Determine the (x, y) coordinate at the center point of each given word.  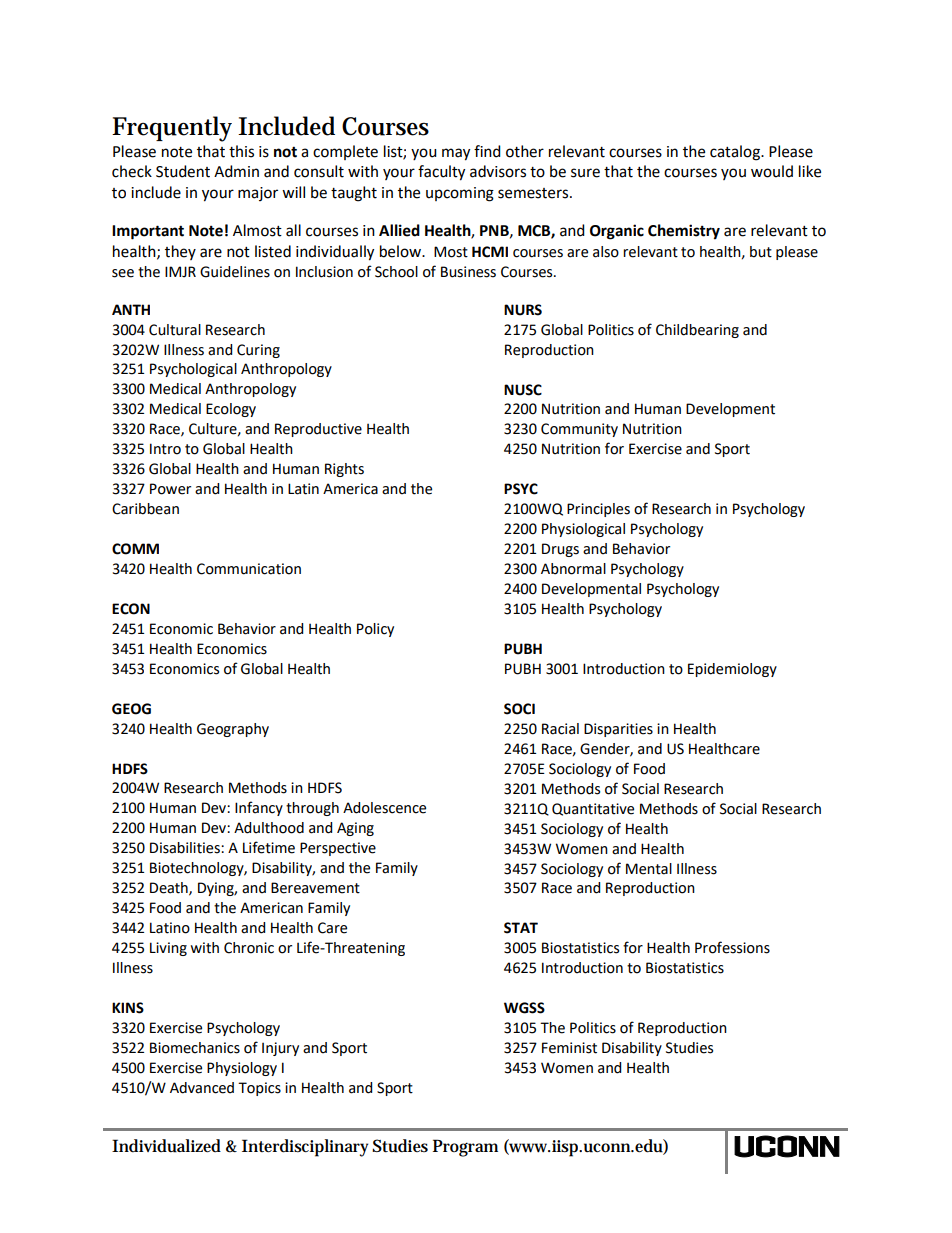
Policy (375, 630)
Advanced (202, 1088)
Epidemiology (732, 670)
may (456, 154)
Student (183, 171)
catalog (736, 153)
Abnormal (573, 569)
